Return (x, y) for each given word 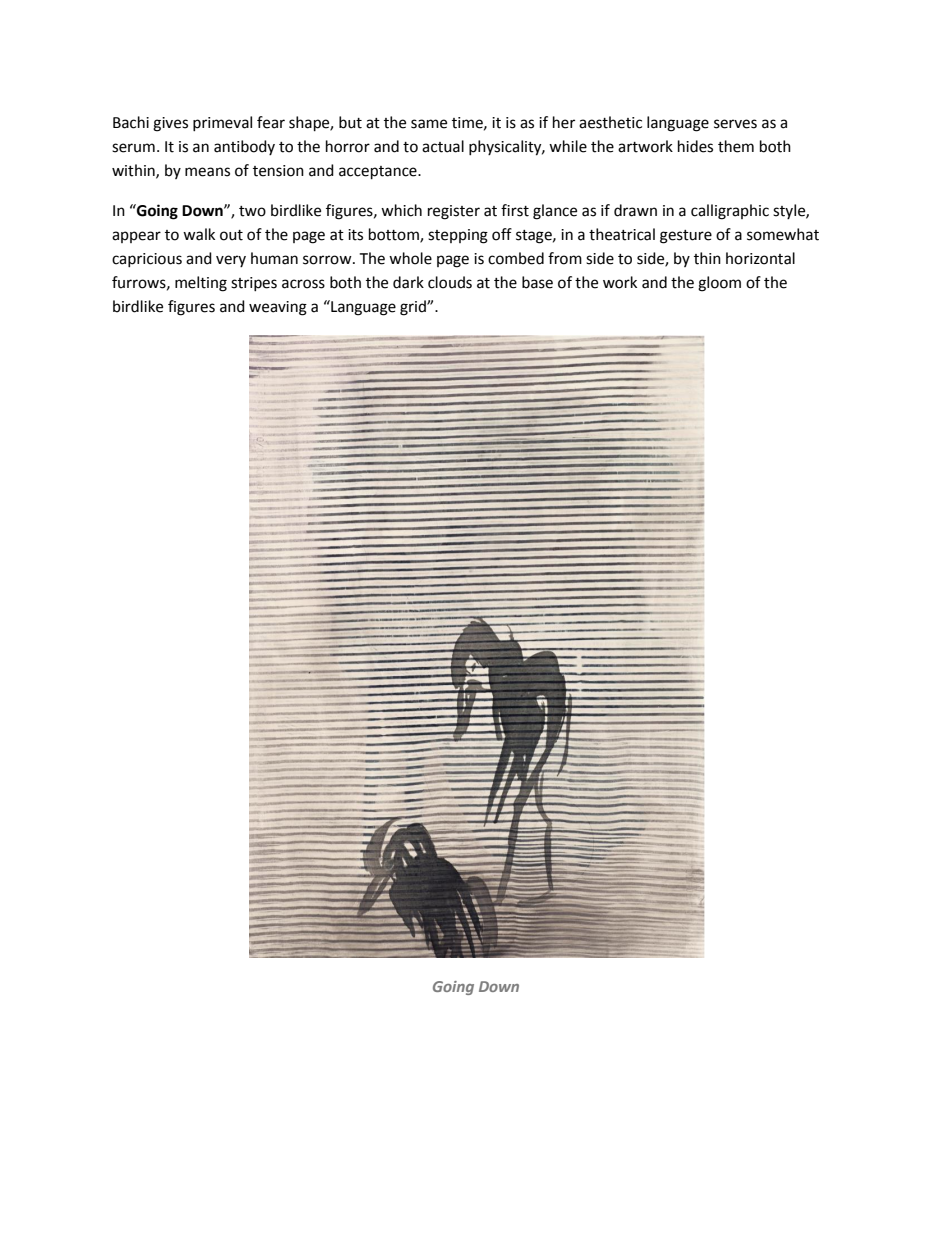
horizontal (760, 258)
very (231, 261)
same (429, 124)
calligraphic (730, 212)
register (454, 212)
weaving (278, 308)
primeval (222, 123)
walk (199, 234)
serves (735, 124)
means (207, 172)
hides (695, 146)
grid (414, 308)
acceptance (379, 173)
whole (410, 258)
